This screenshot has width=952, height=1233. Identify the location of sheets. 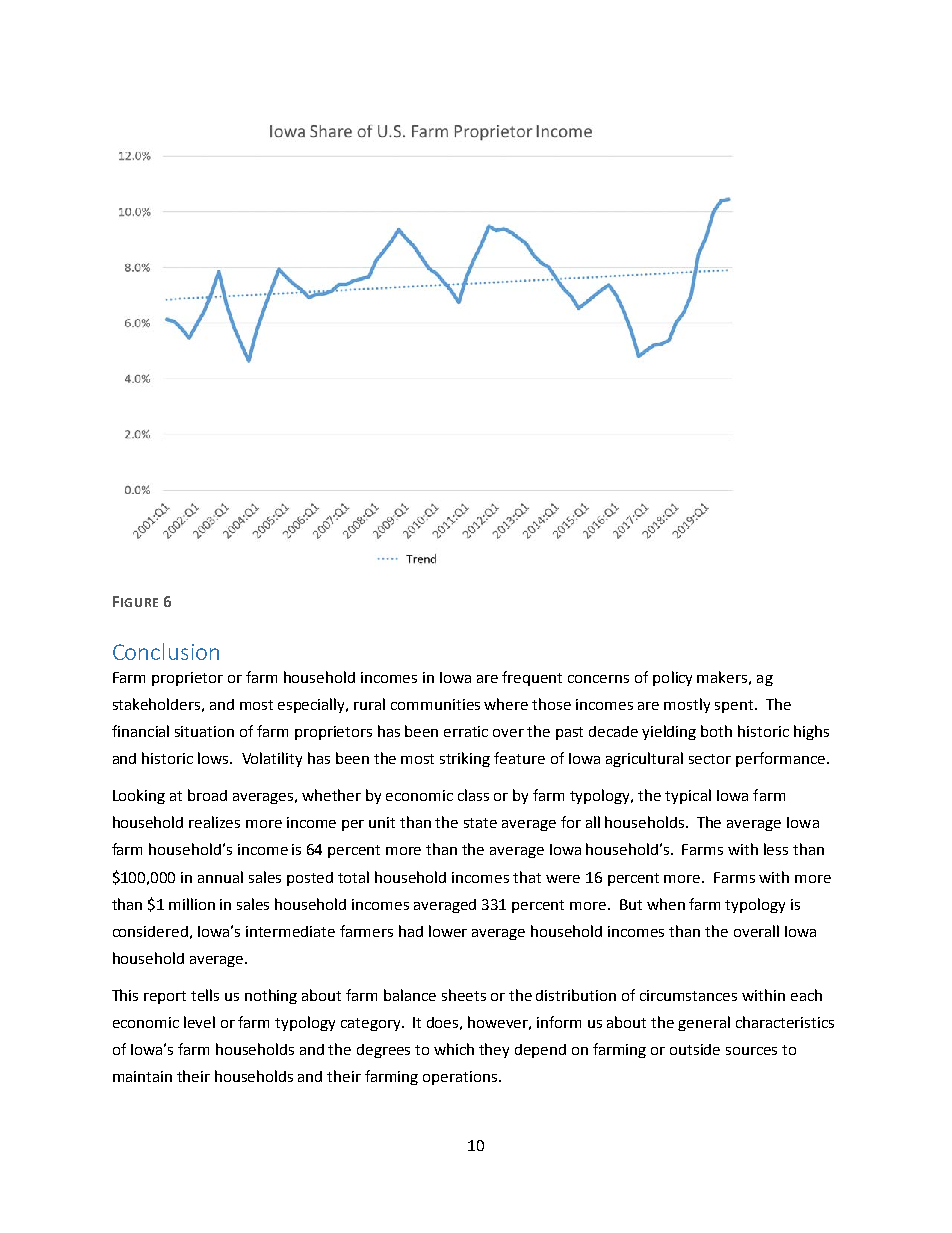
(464, 995).
